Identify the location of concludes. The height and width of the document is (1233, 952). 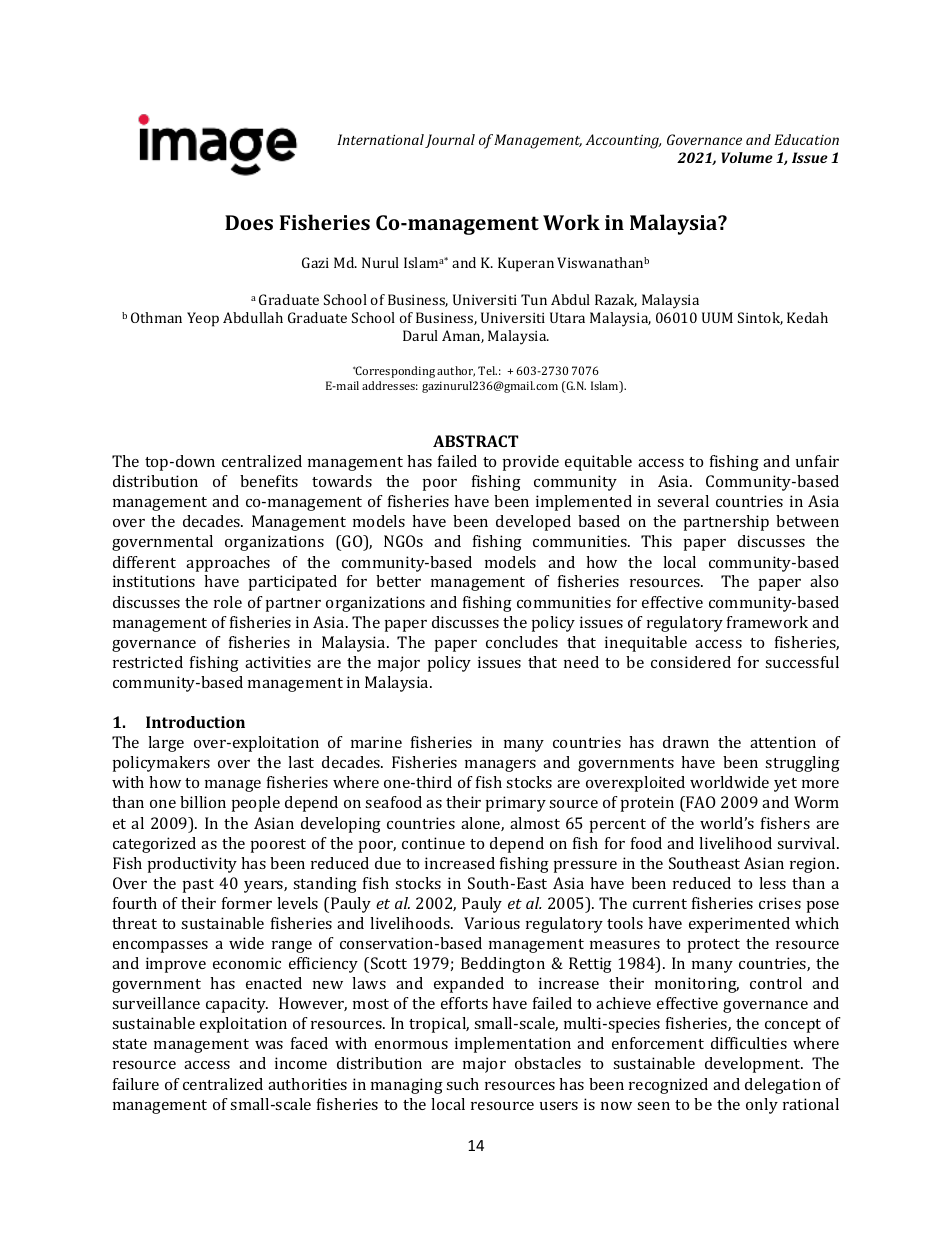
(522, 642).
